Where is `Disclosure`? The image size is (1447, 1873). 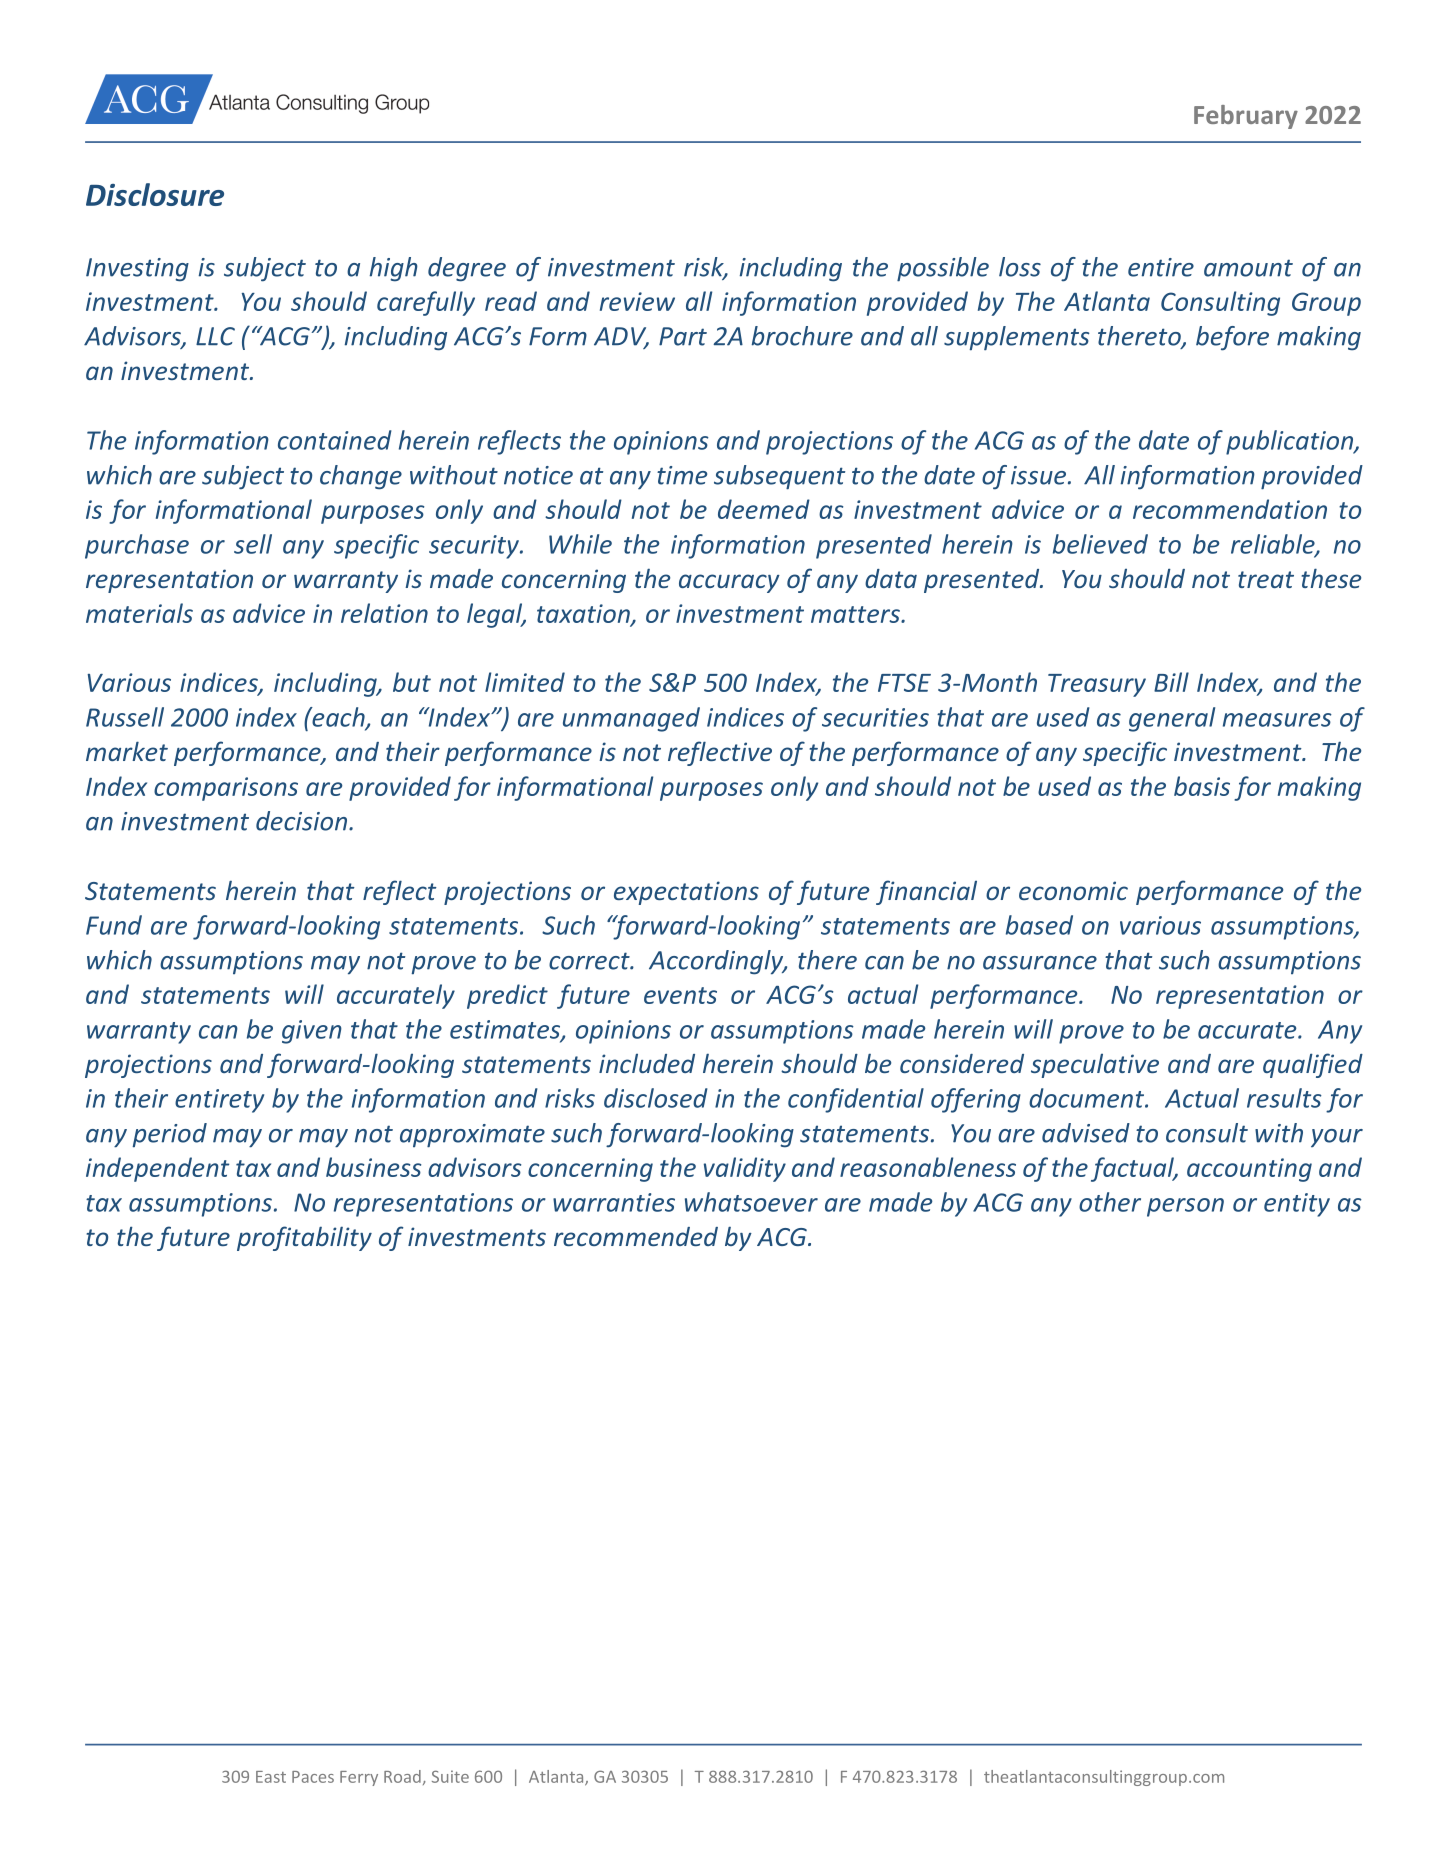 Disclosure is located at coordinates (155, 194).
